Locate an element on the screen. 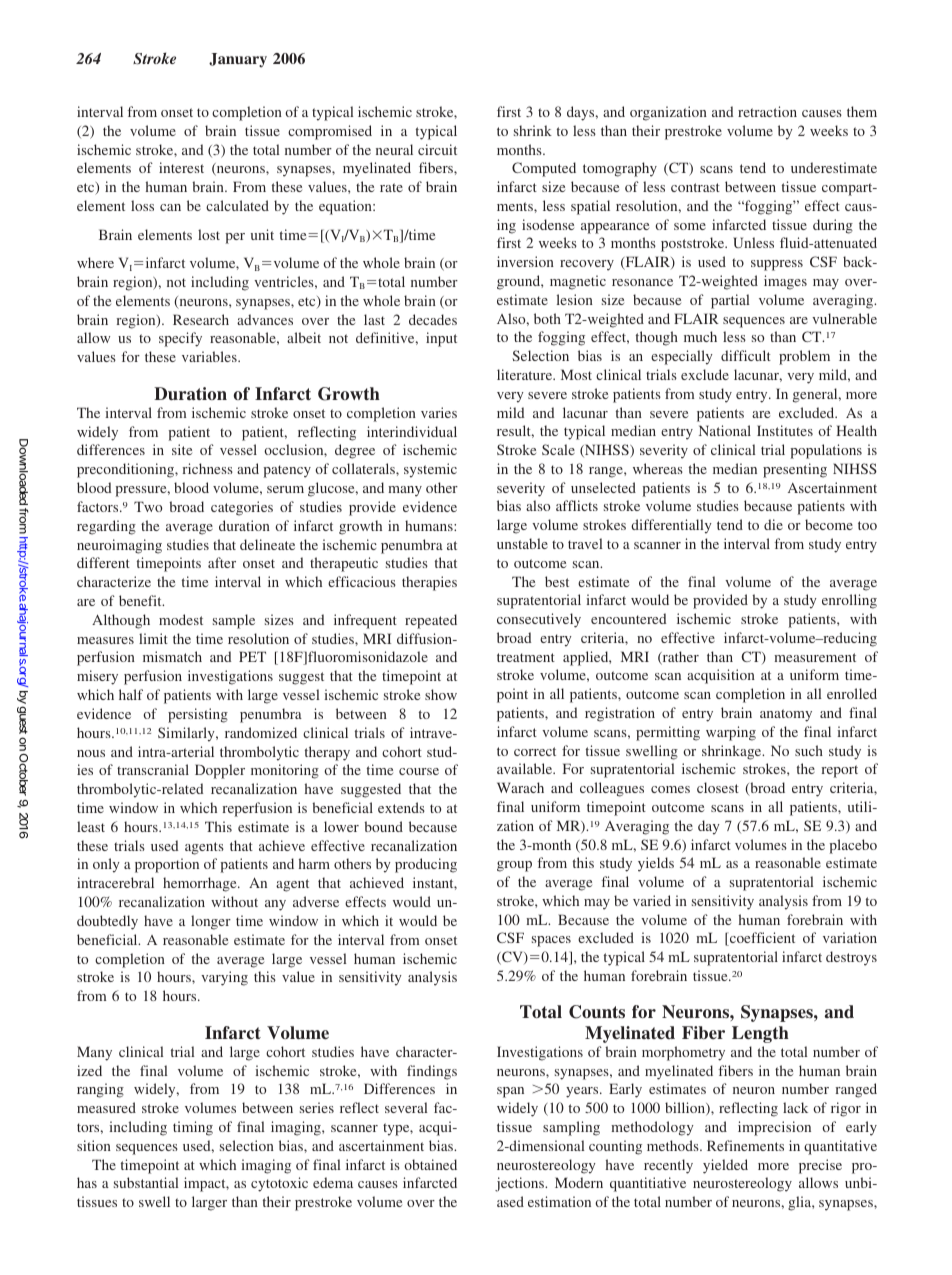 This screenshot has height=1275, width=952. obtained is located at coordinates (430, 1164).
